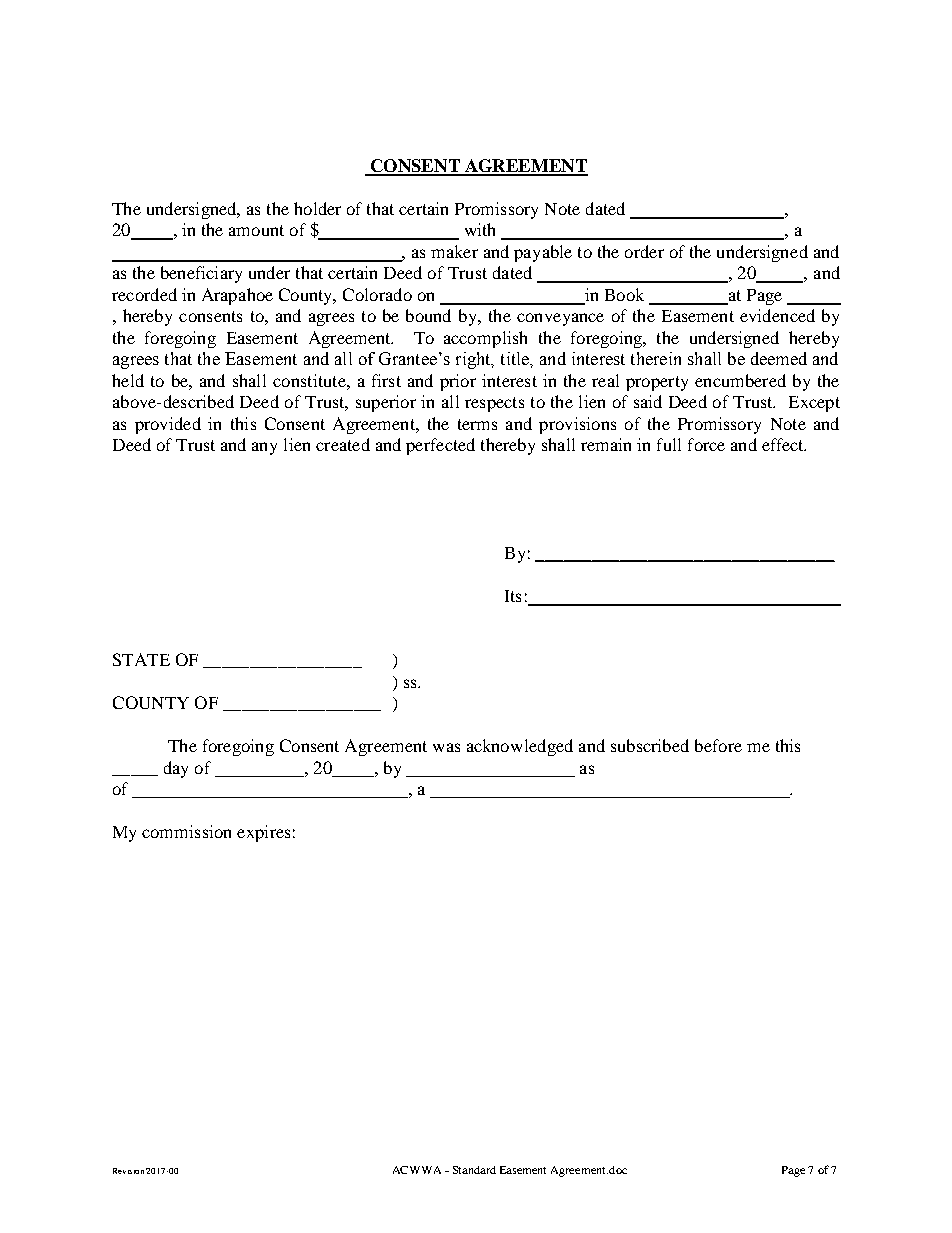 The width and height of the screenshot is (952, 1233). What do you see at coordinates (474, 1170) in the screenshot?
I see `Standard` at bounding box center [474, 1170].
